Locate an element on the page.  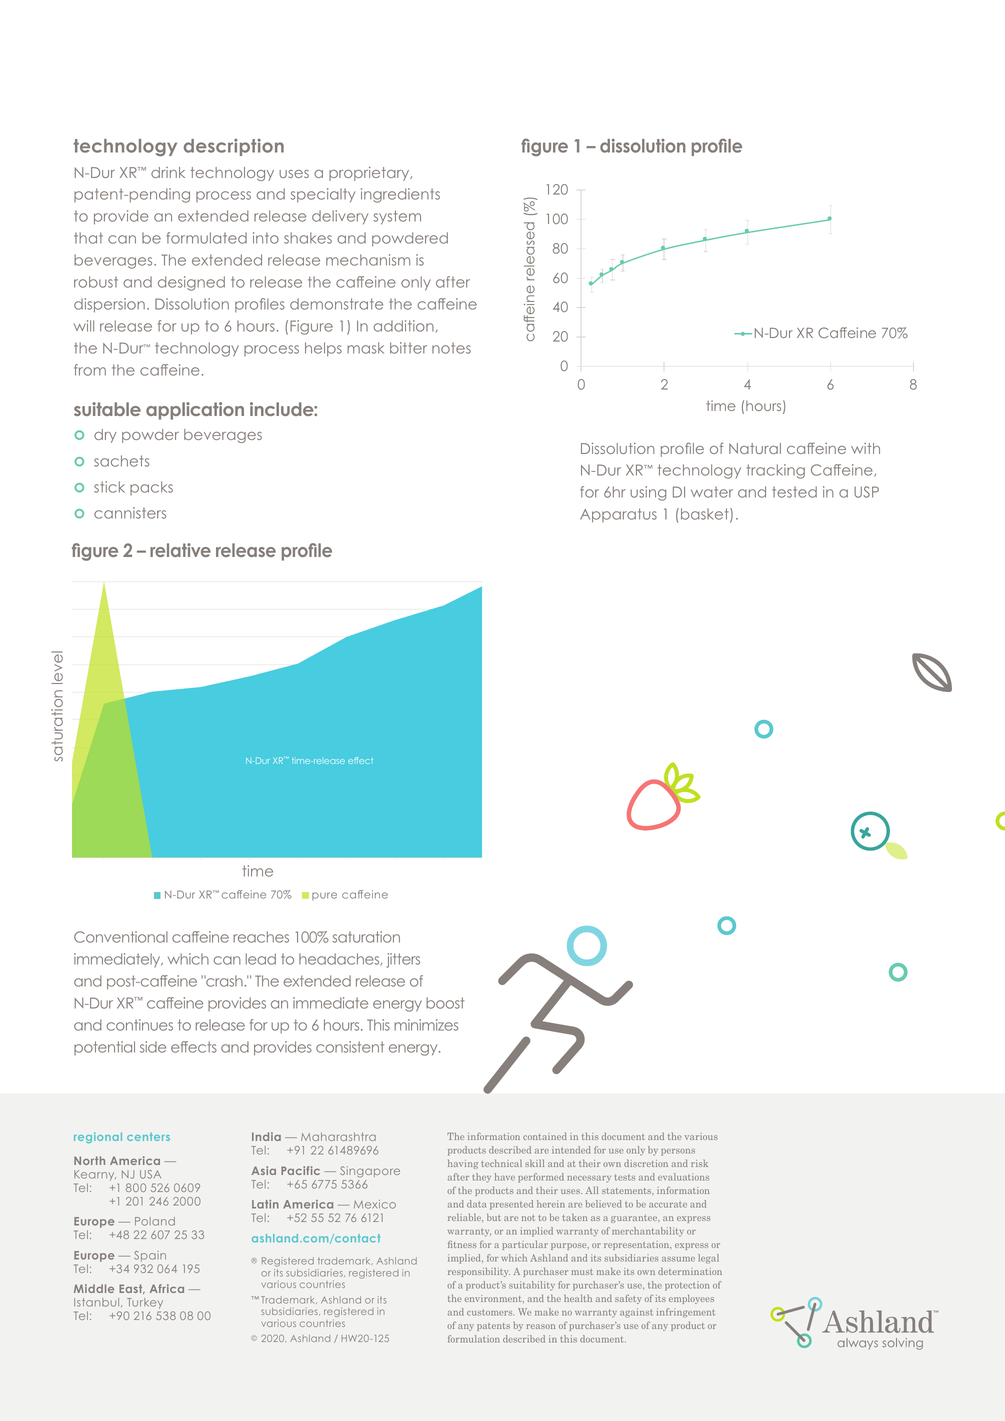
ingredients is located at coordinates (400, 195).
